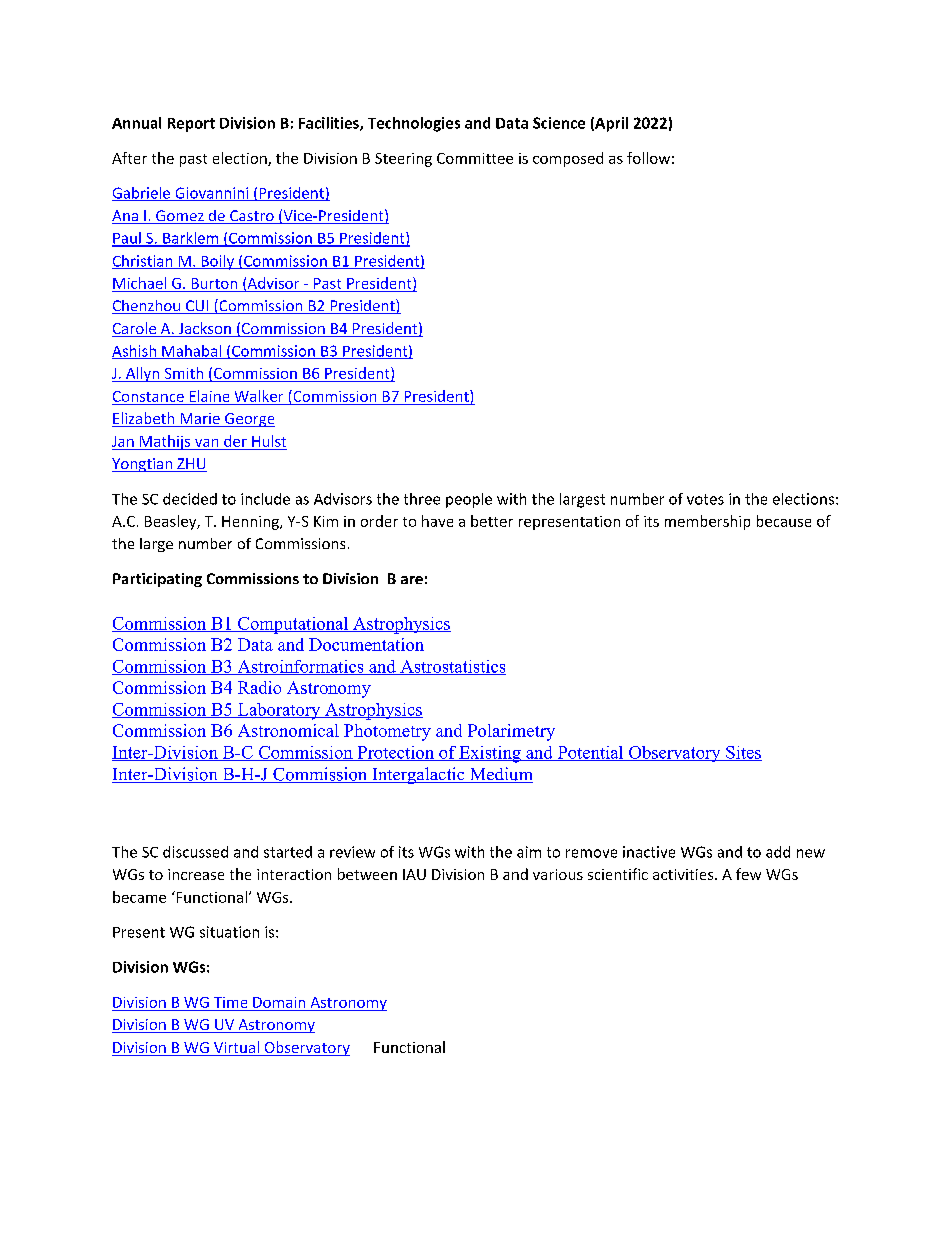 This page has width=952, height=1233. I want to click on Committee, so click(475, 158).
